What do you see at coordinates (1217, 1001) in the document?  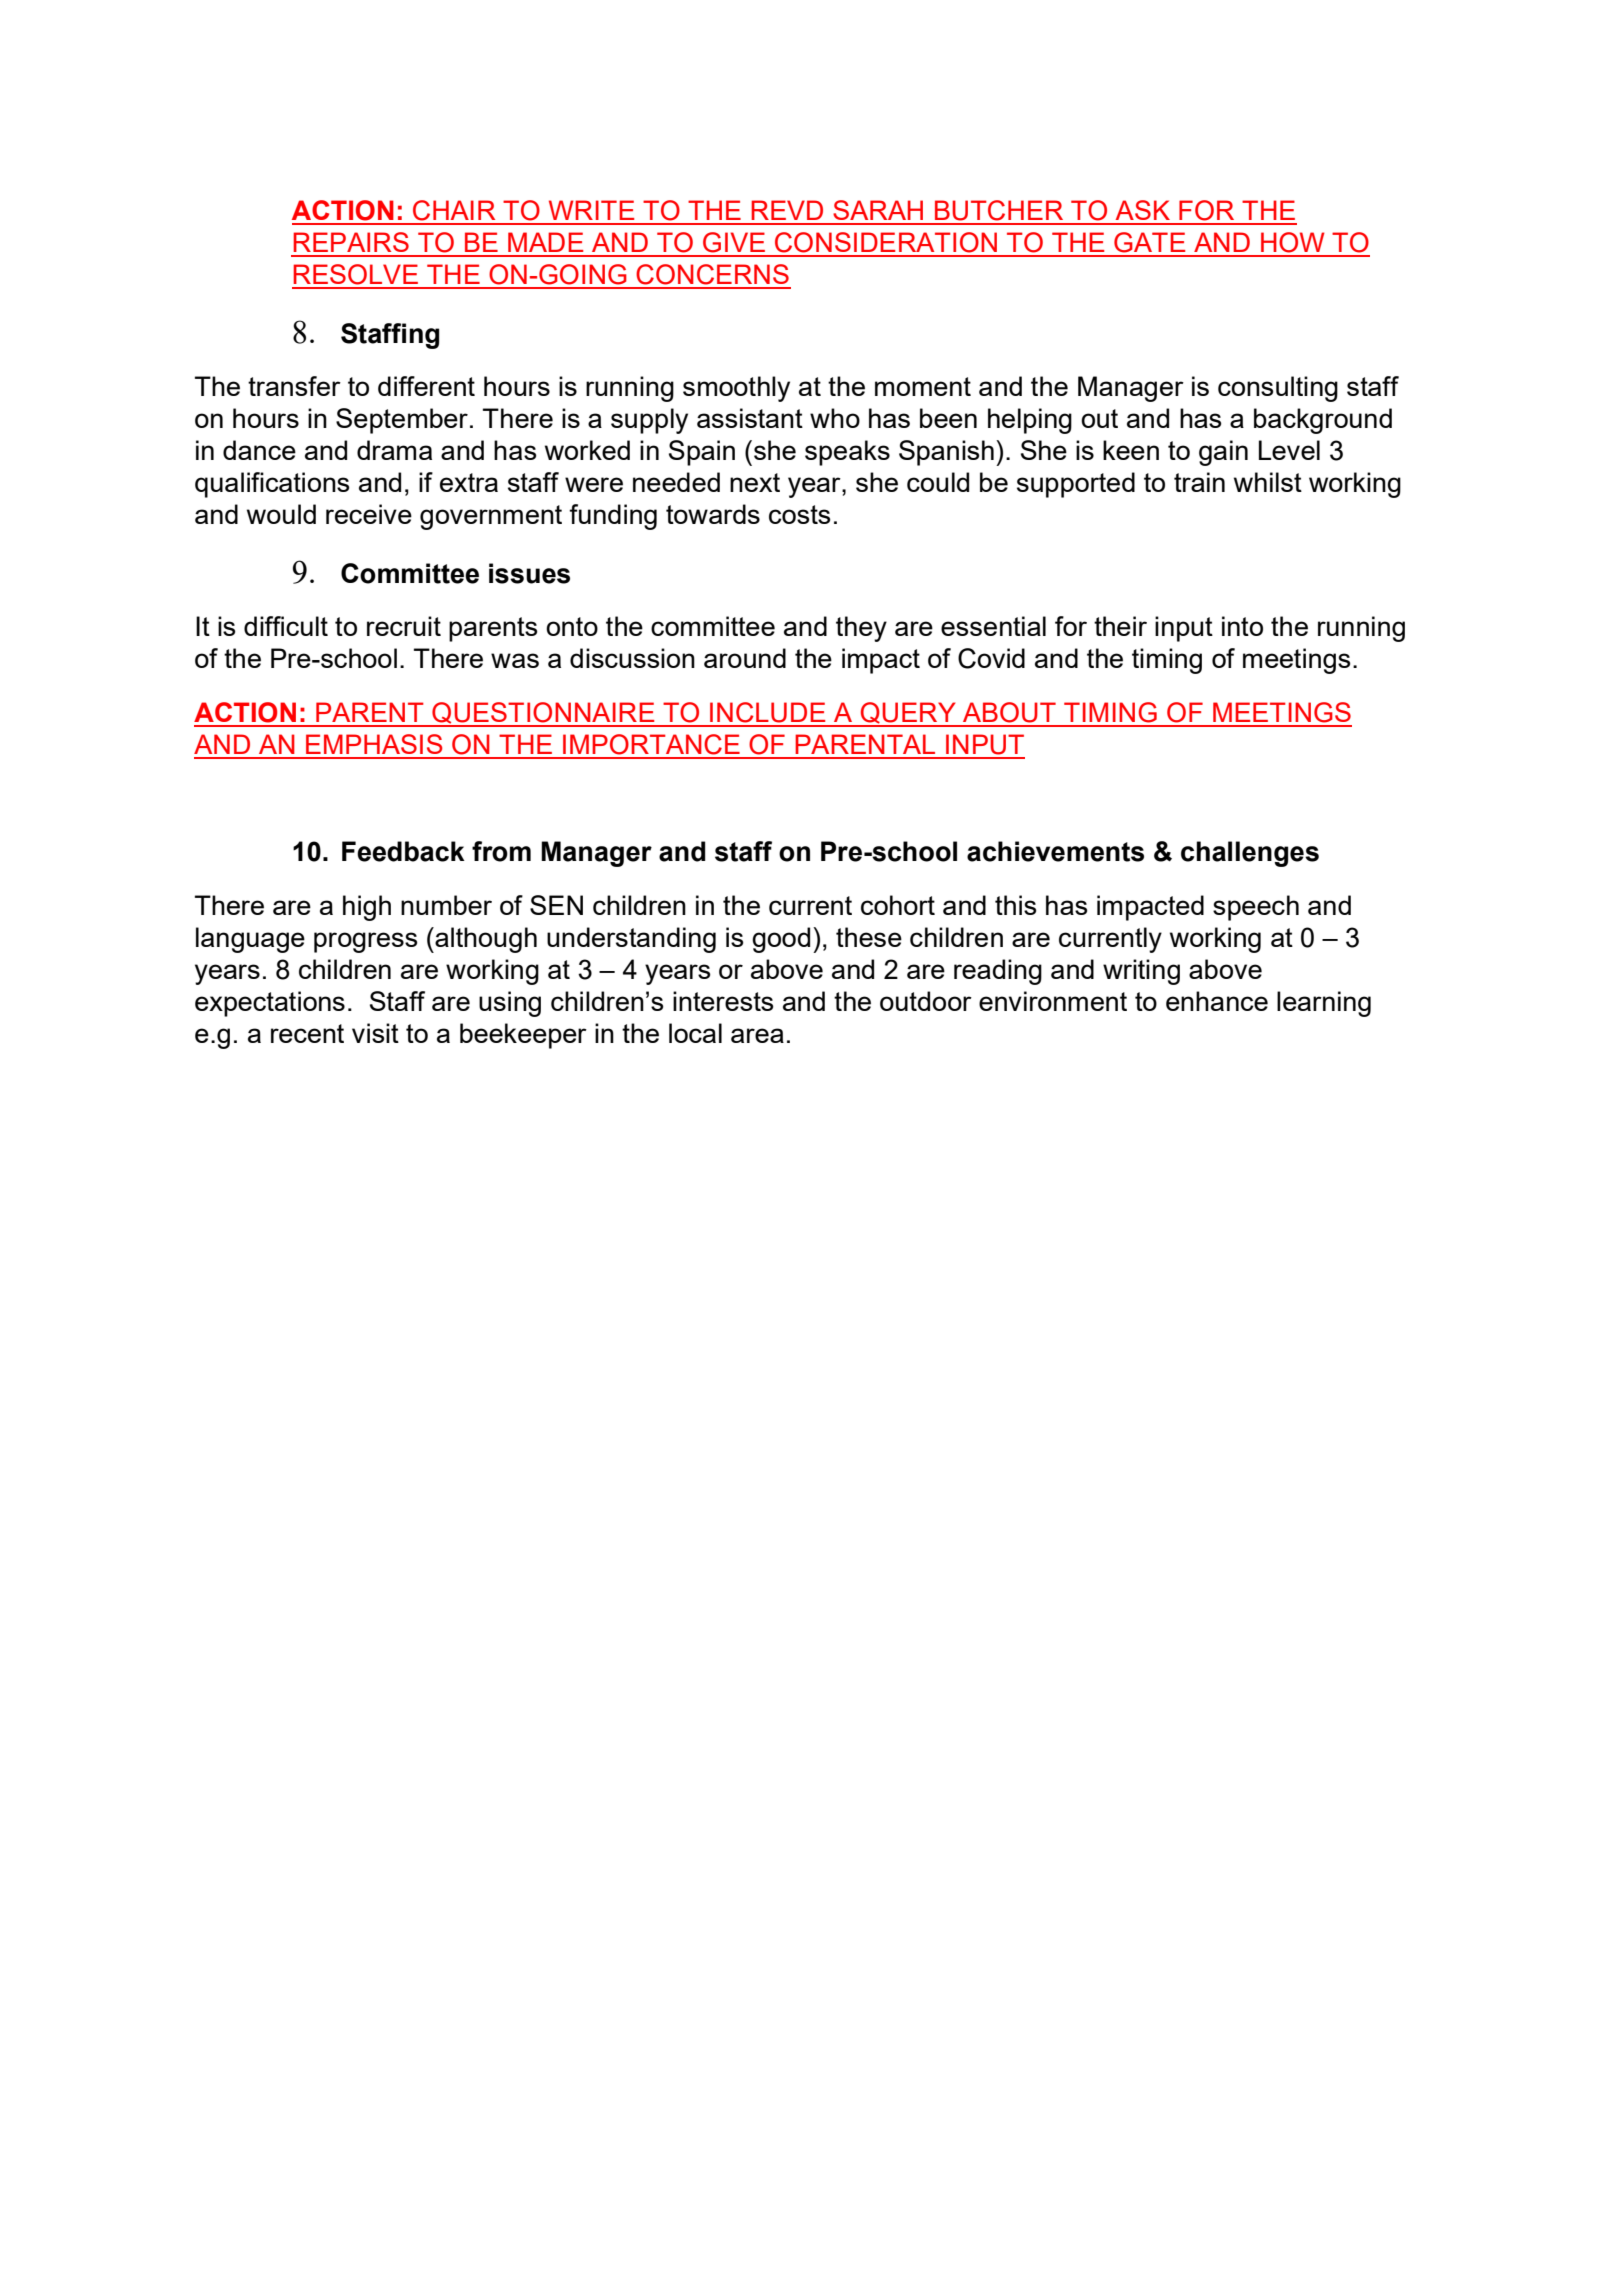 I see `enhance` at bounding box center [1217, 1001].
